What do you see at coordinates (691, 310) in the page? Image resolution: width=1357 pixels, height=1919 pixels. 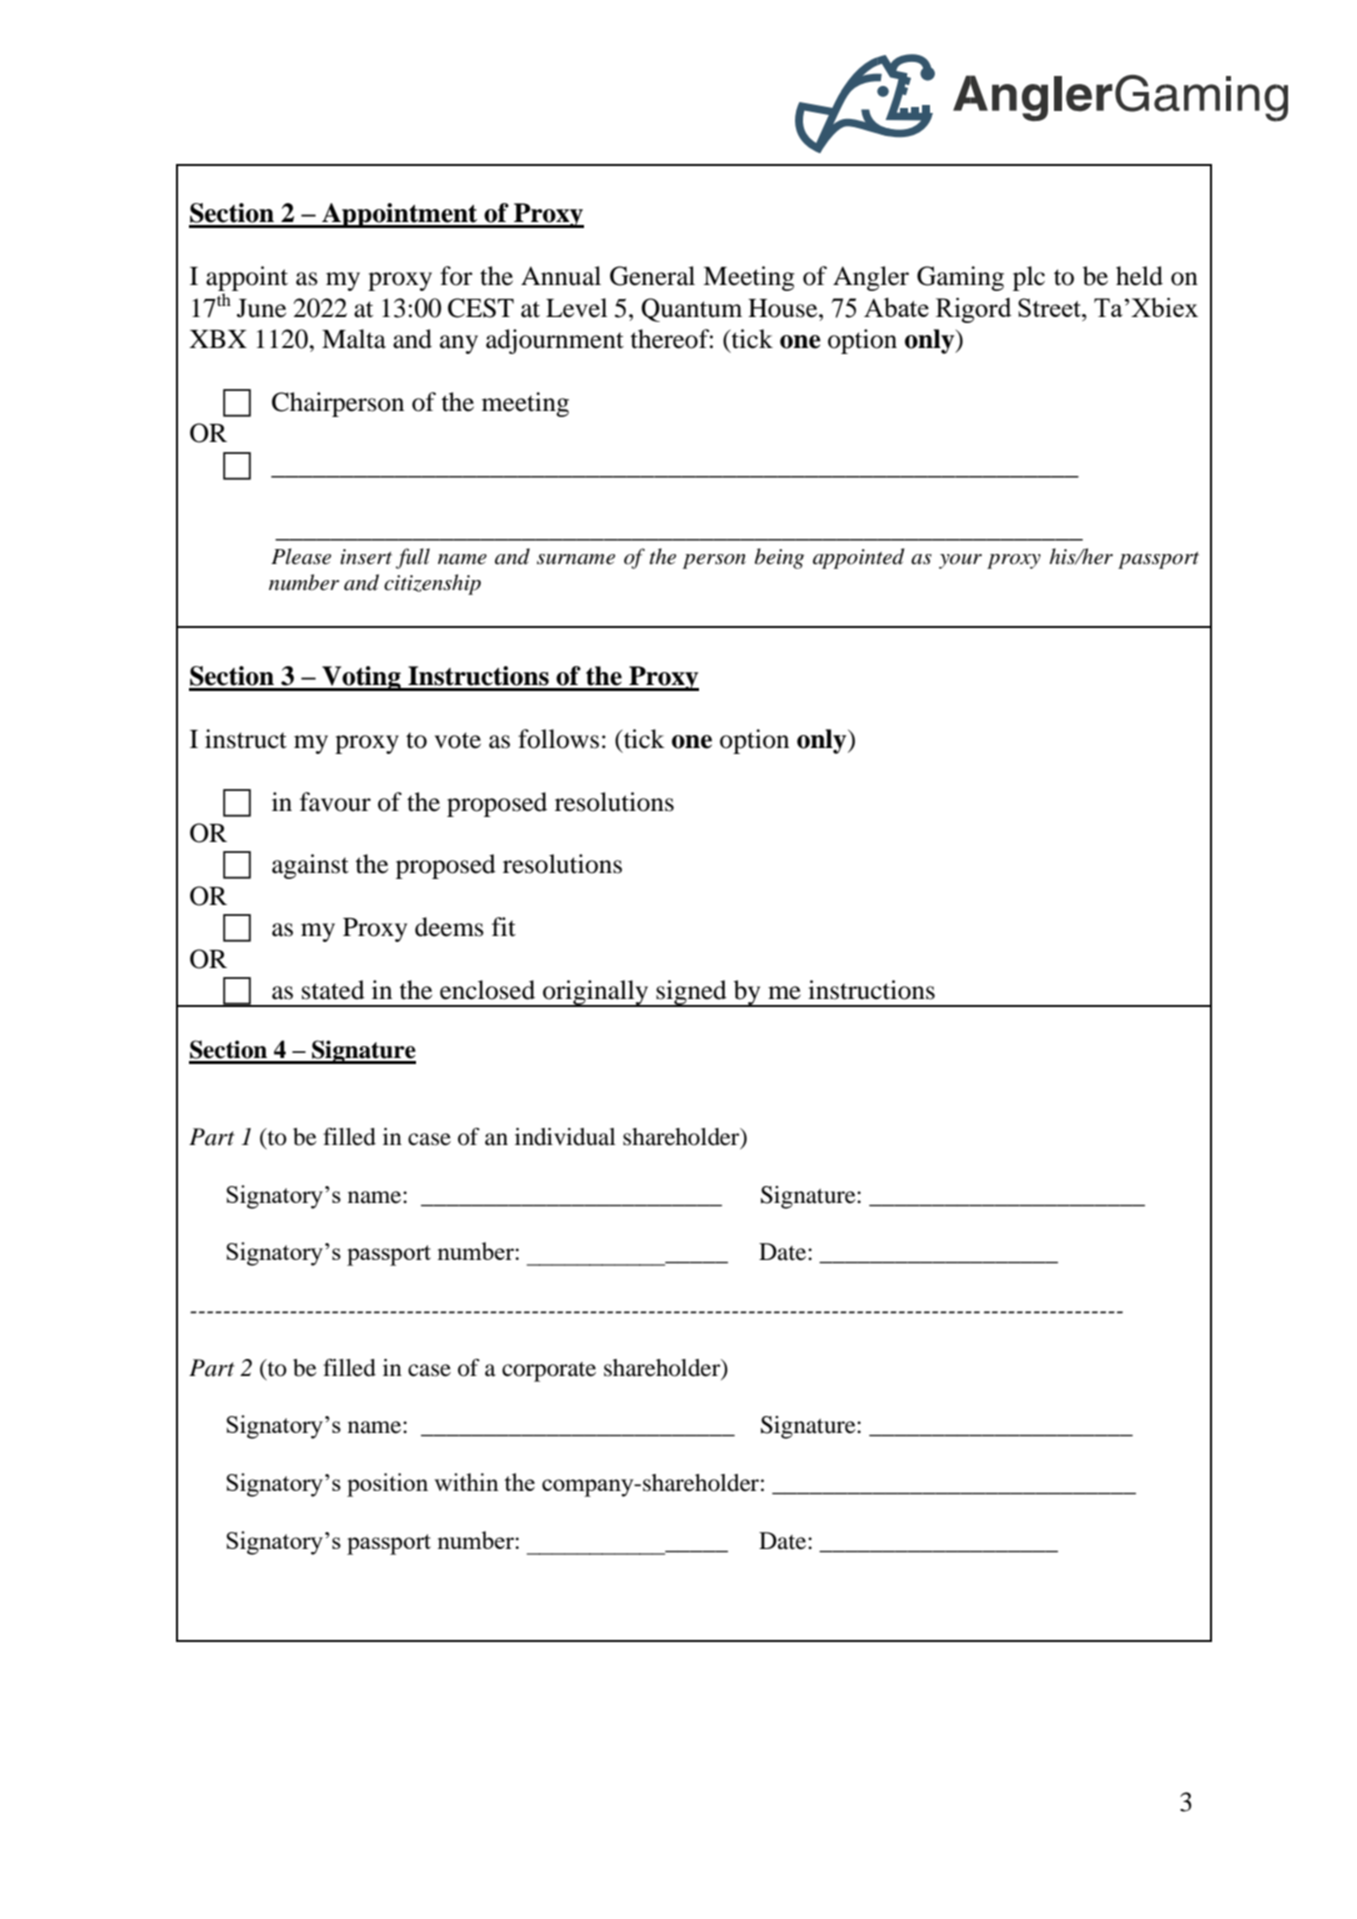 I see `Quantum` at bounding box center [691, 310].
